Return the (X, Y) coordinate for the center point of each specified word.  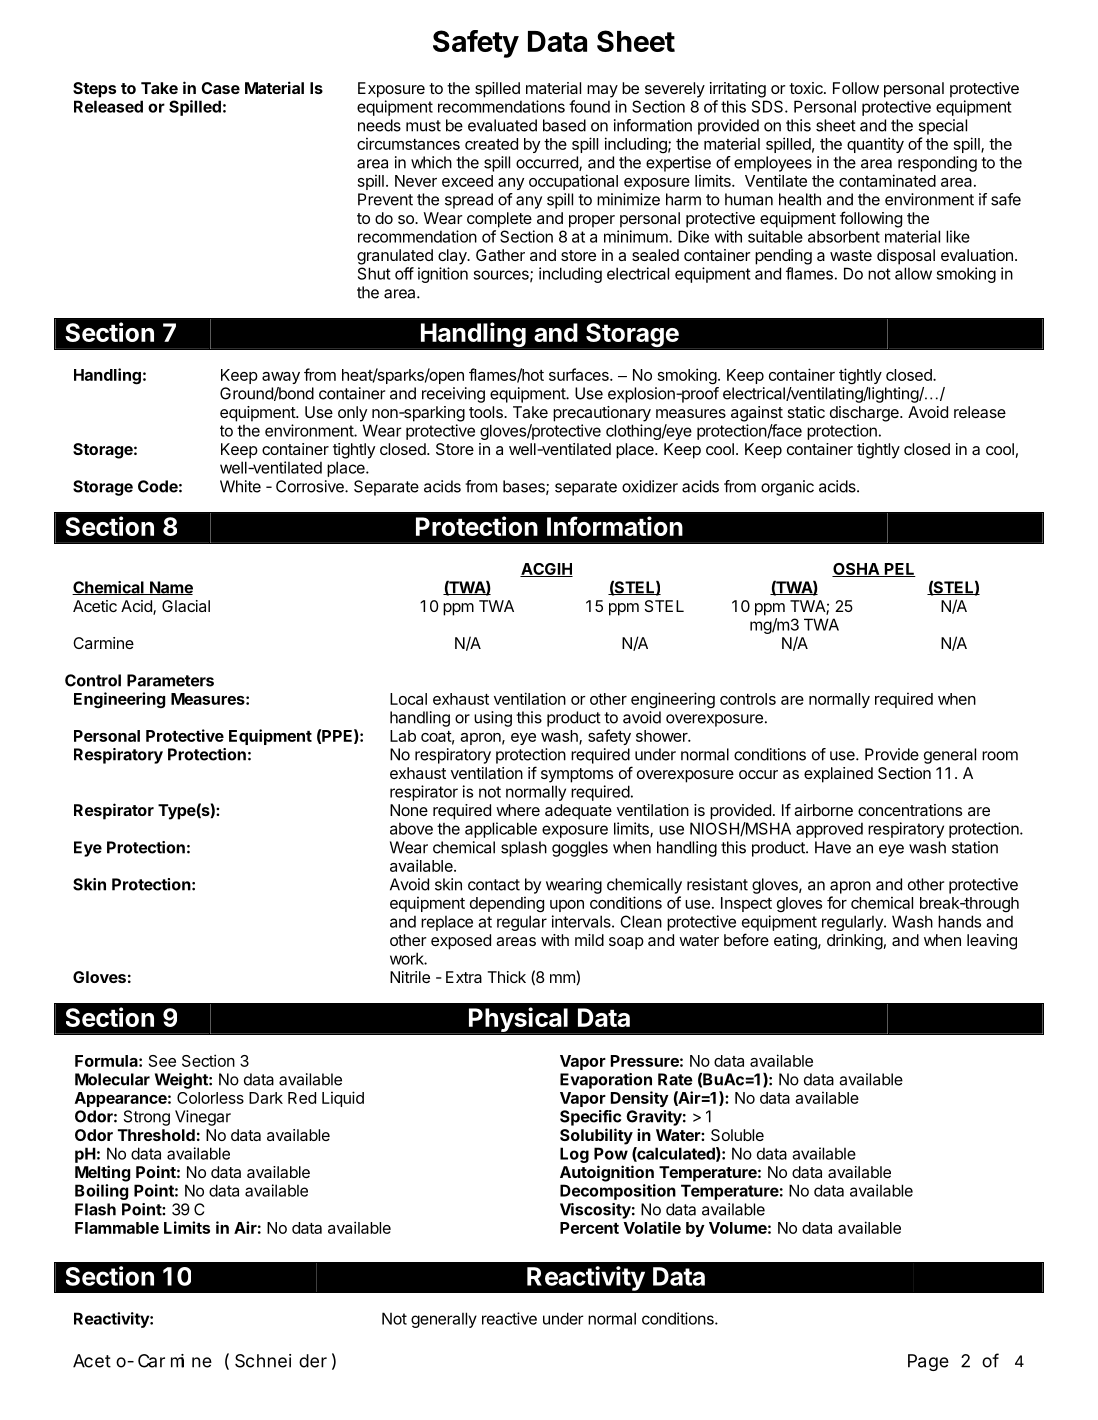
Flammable (117, 1228)
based (564, 125)
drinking (855, 942)
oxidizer (650, 486)
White (240, 486)
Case (220, 88)
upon (567, 906)
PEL (899, 570)
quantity (875, 145)
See (162, 1061)
